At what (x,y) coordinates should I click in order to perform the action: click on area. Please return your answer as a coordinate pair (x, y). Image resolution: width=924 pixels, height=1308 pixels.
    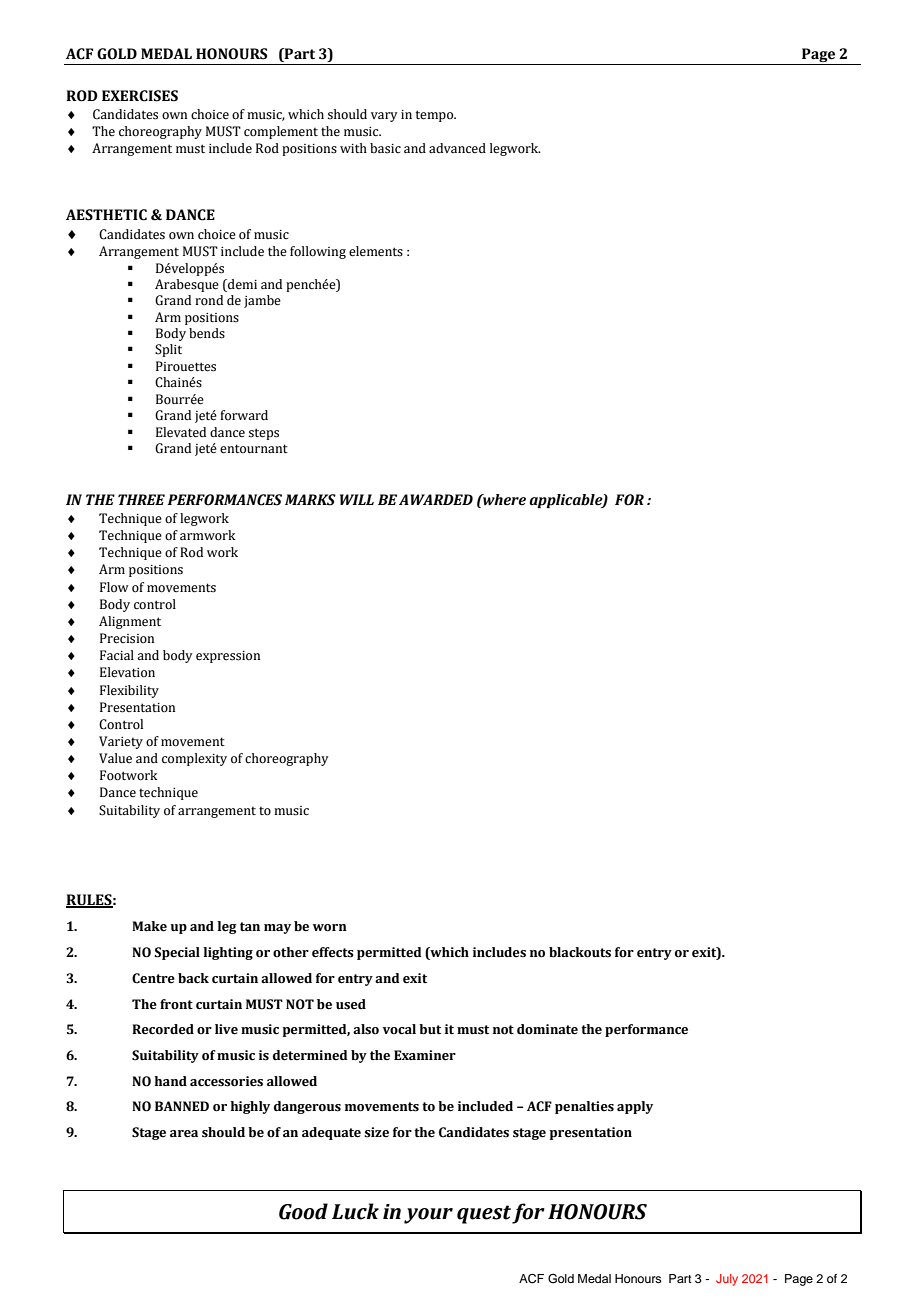
    Looking at the image, I should click on (184, 1134).
